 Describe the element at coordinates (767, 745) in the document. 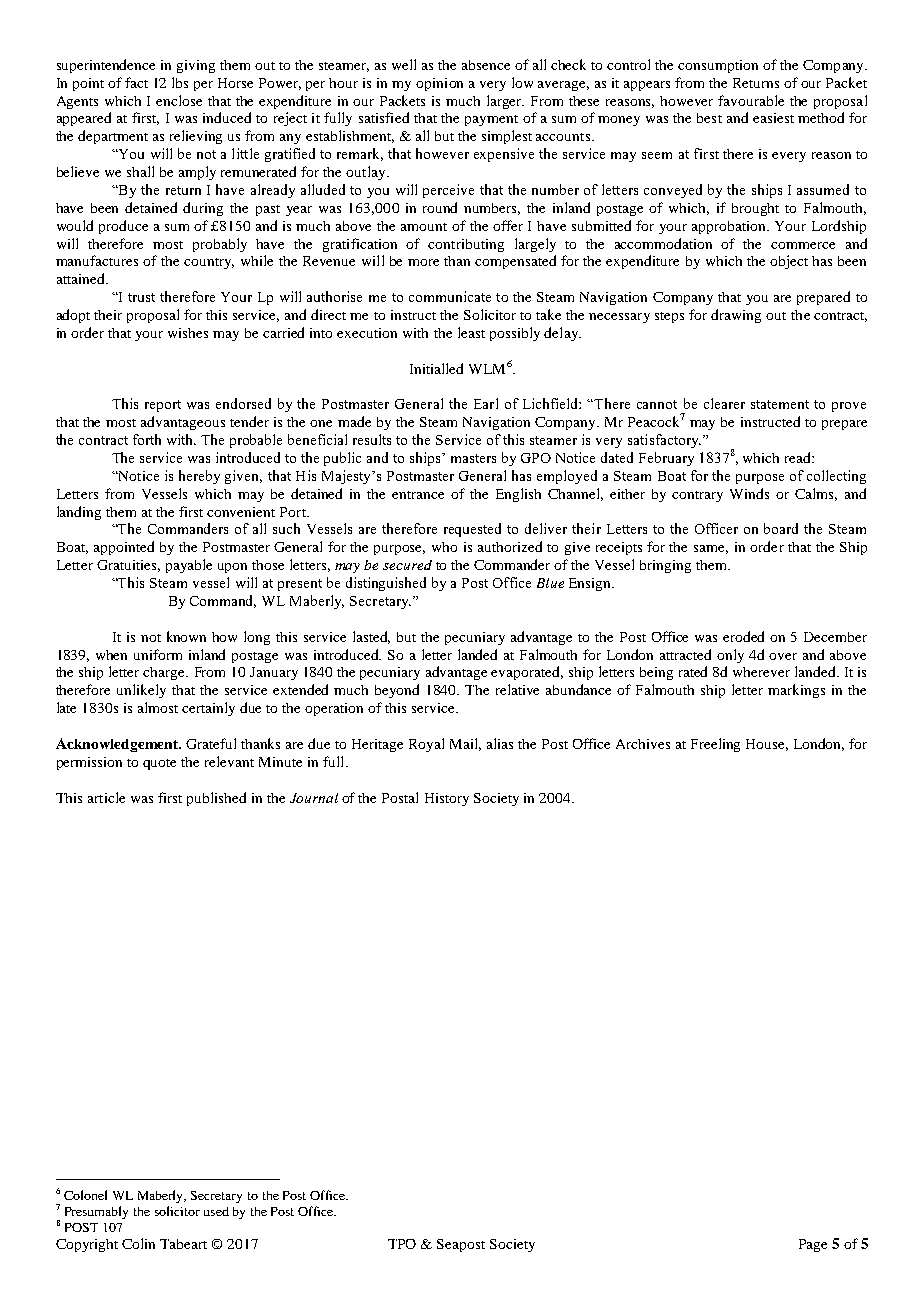

I see `House` at that location.
